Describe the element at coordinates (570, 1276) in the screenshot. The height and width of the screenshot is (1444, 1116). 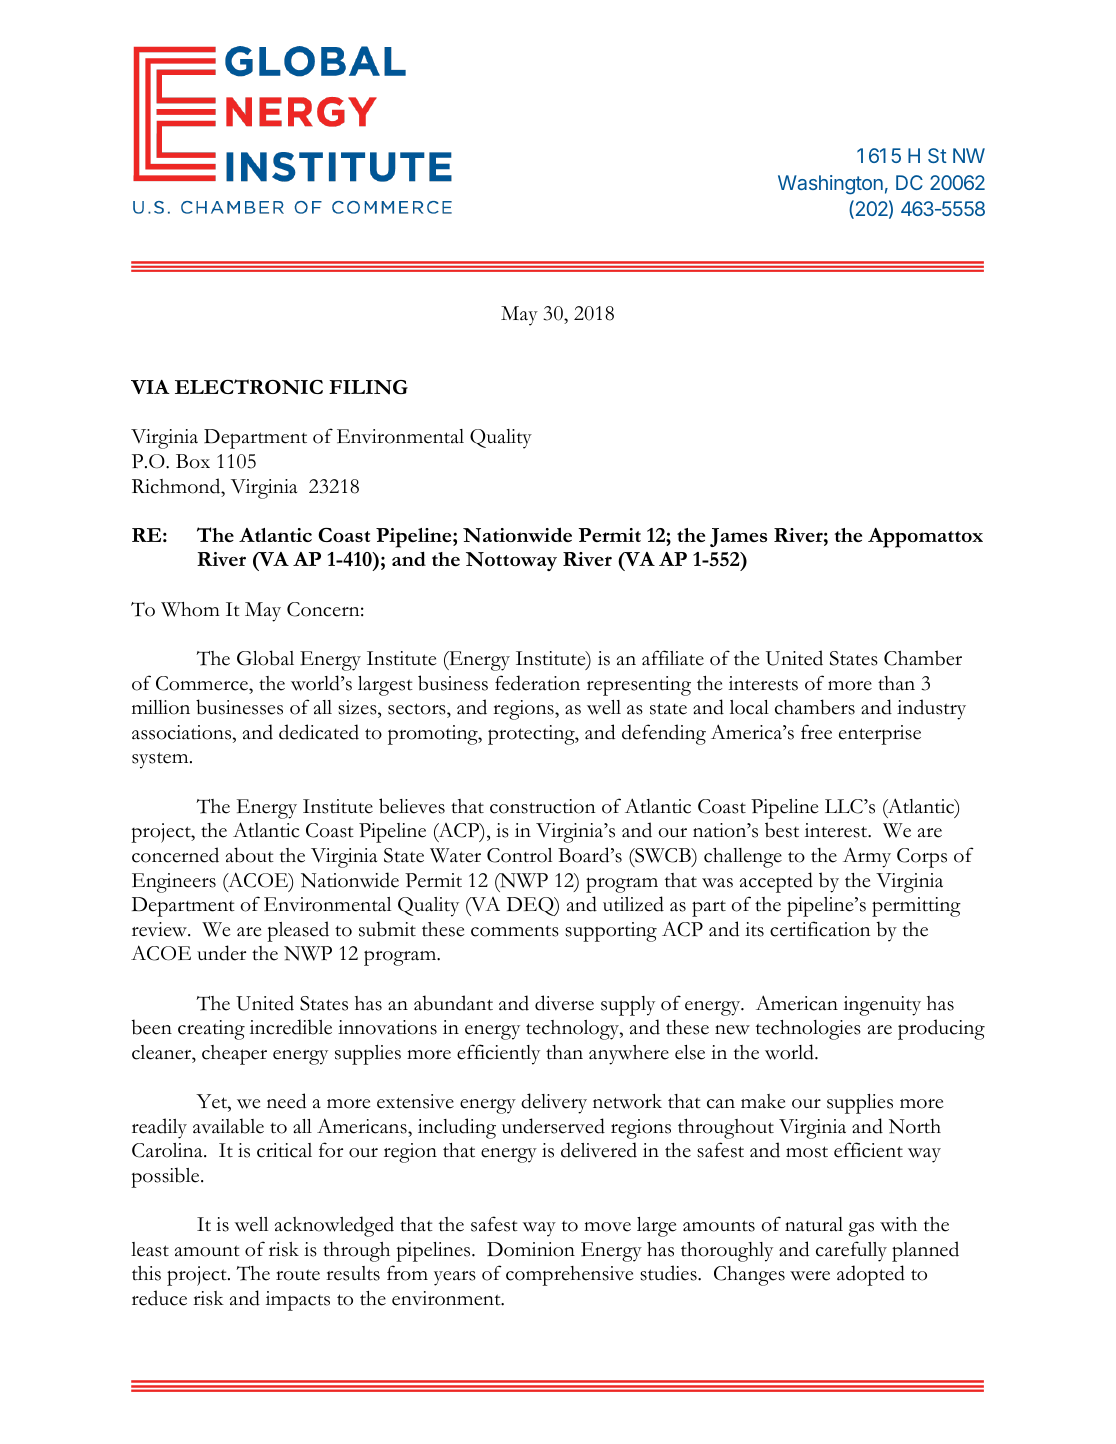
I see `comprehensive` at that location.
